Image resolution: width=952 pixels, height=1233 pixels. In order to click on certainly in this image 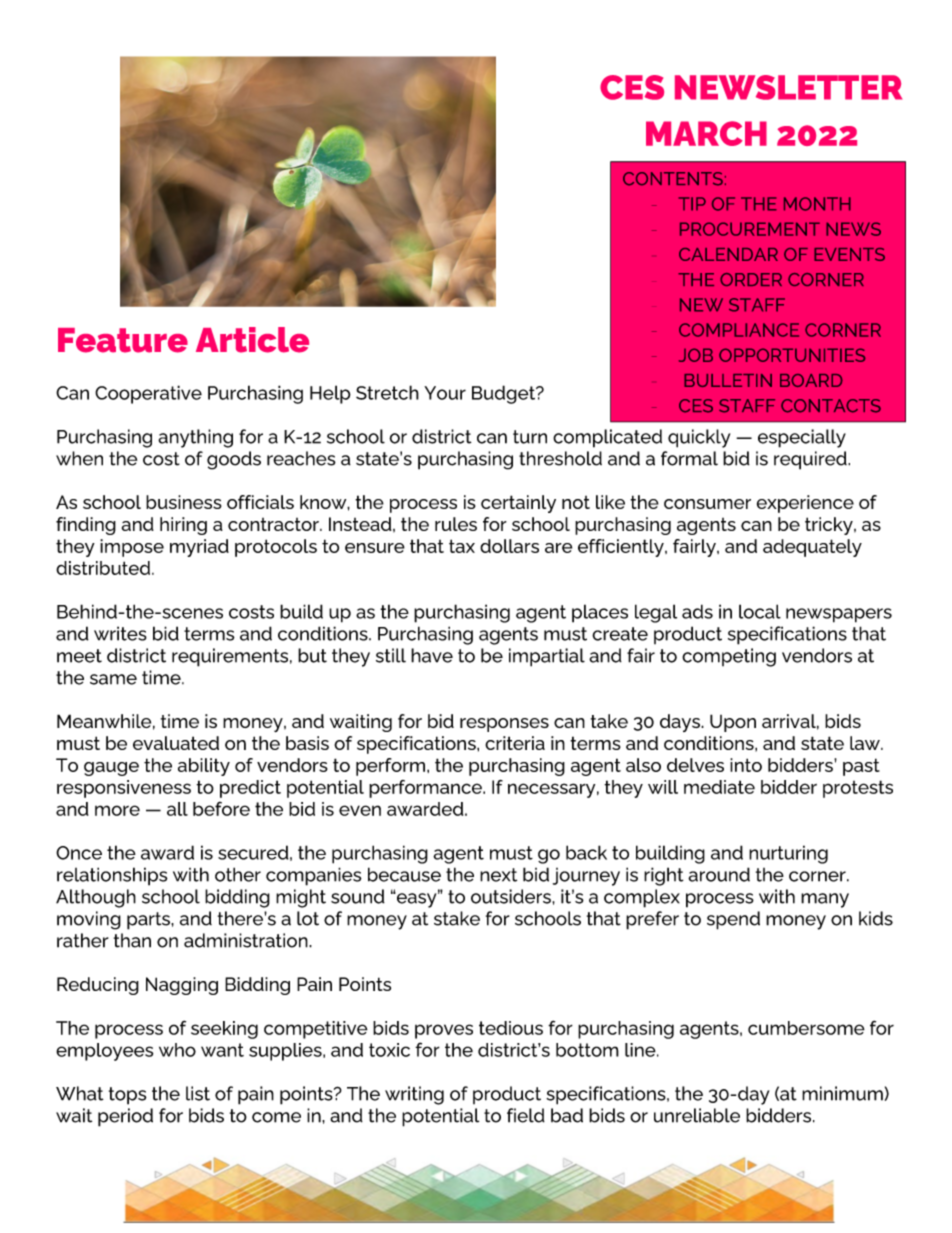, I will do `click(518, 504)`.
